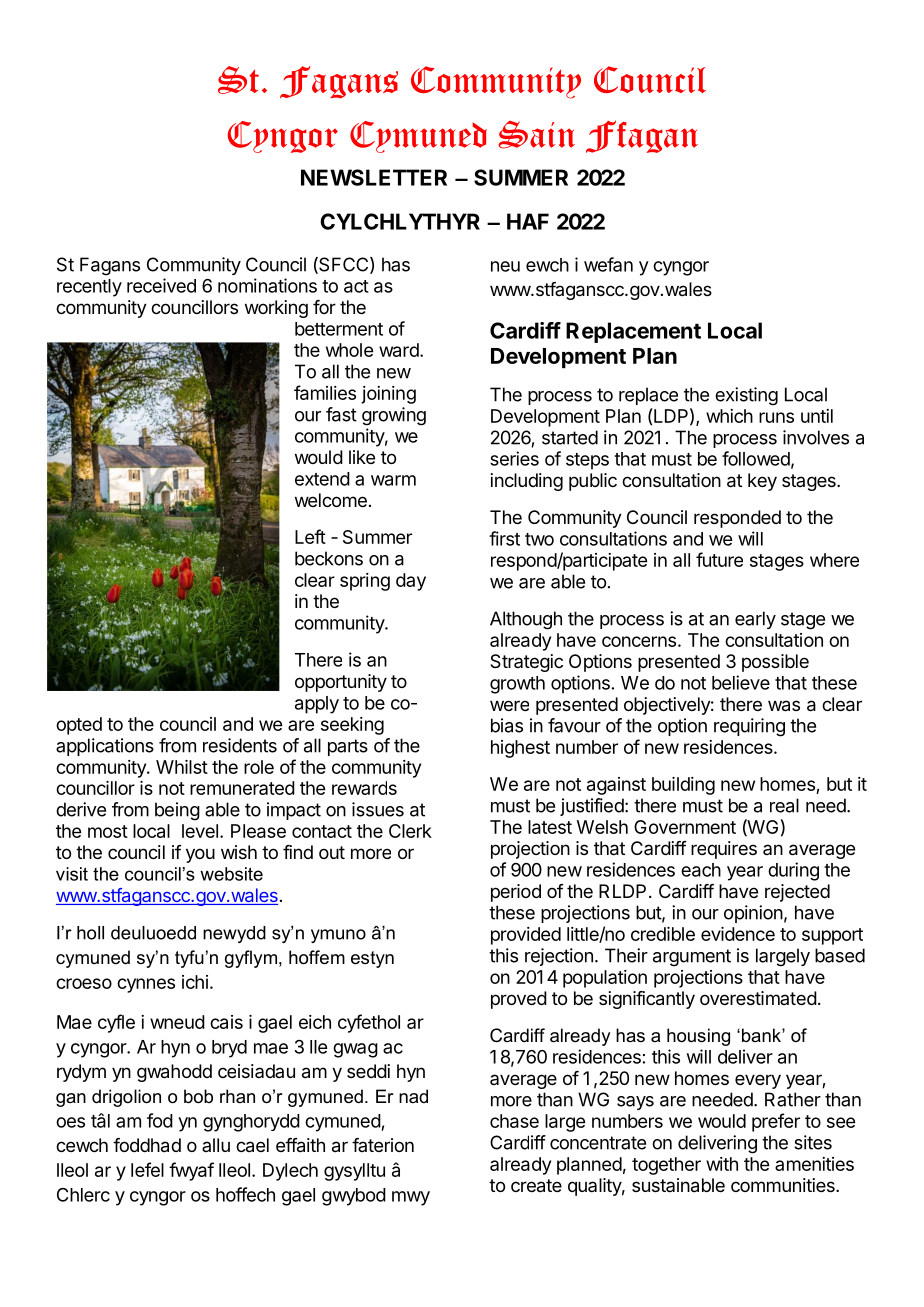 Image resolution: width=924 pixels, height=1307 pixels. What do you see at coordinates (177, 811) in the screenshot?
I see `being` at bounding box center [177, 811].
